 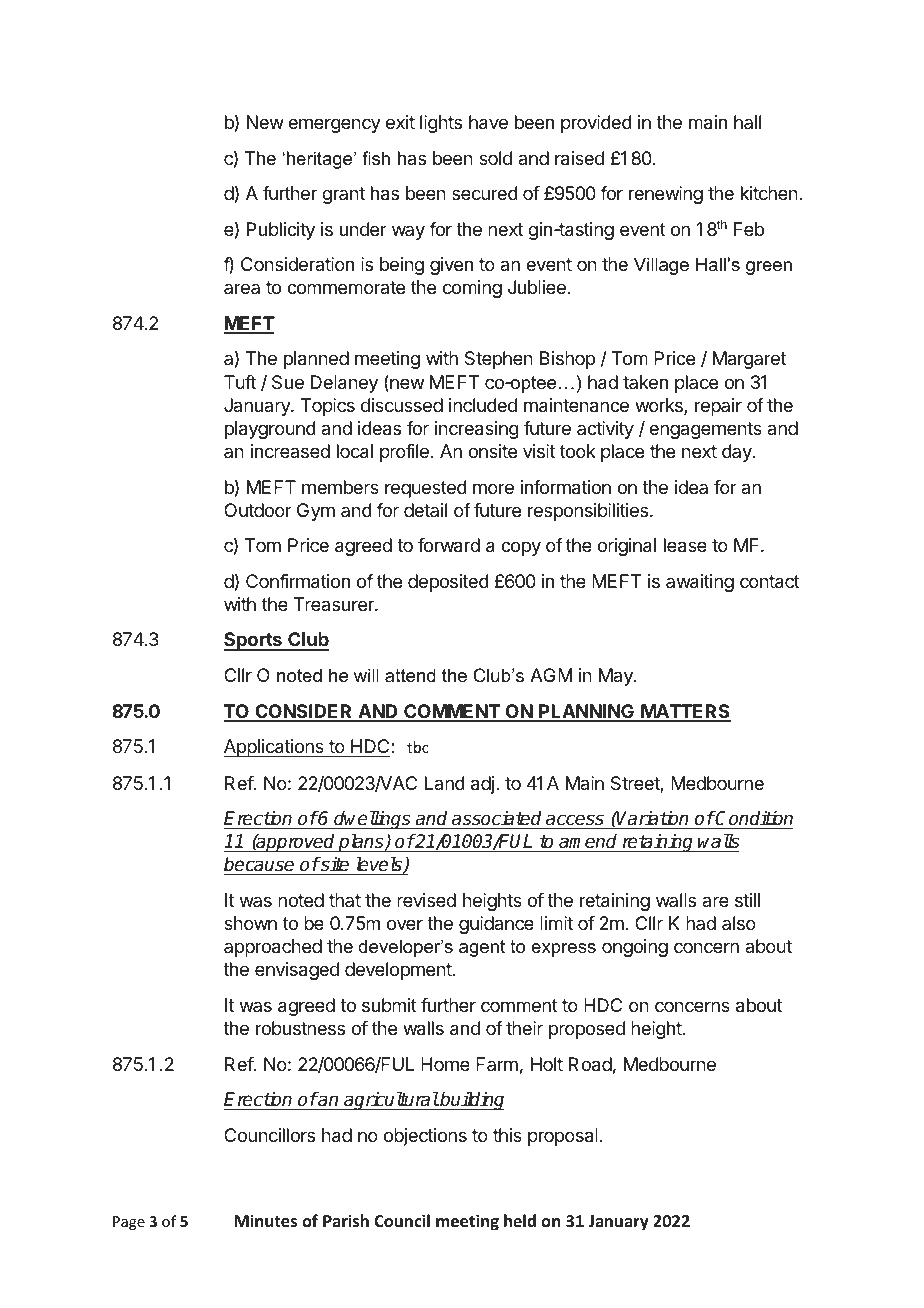 What do you see at coordinates (425, 510) in the screenshot?
I see `detail` at bounding box center [425, 510].
